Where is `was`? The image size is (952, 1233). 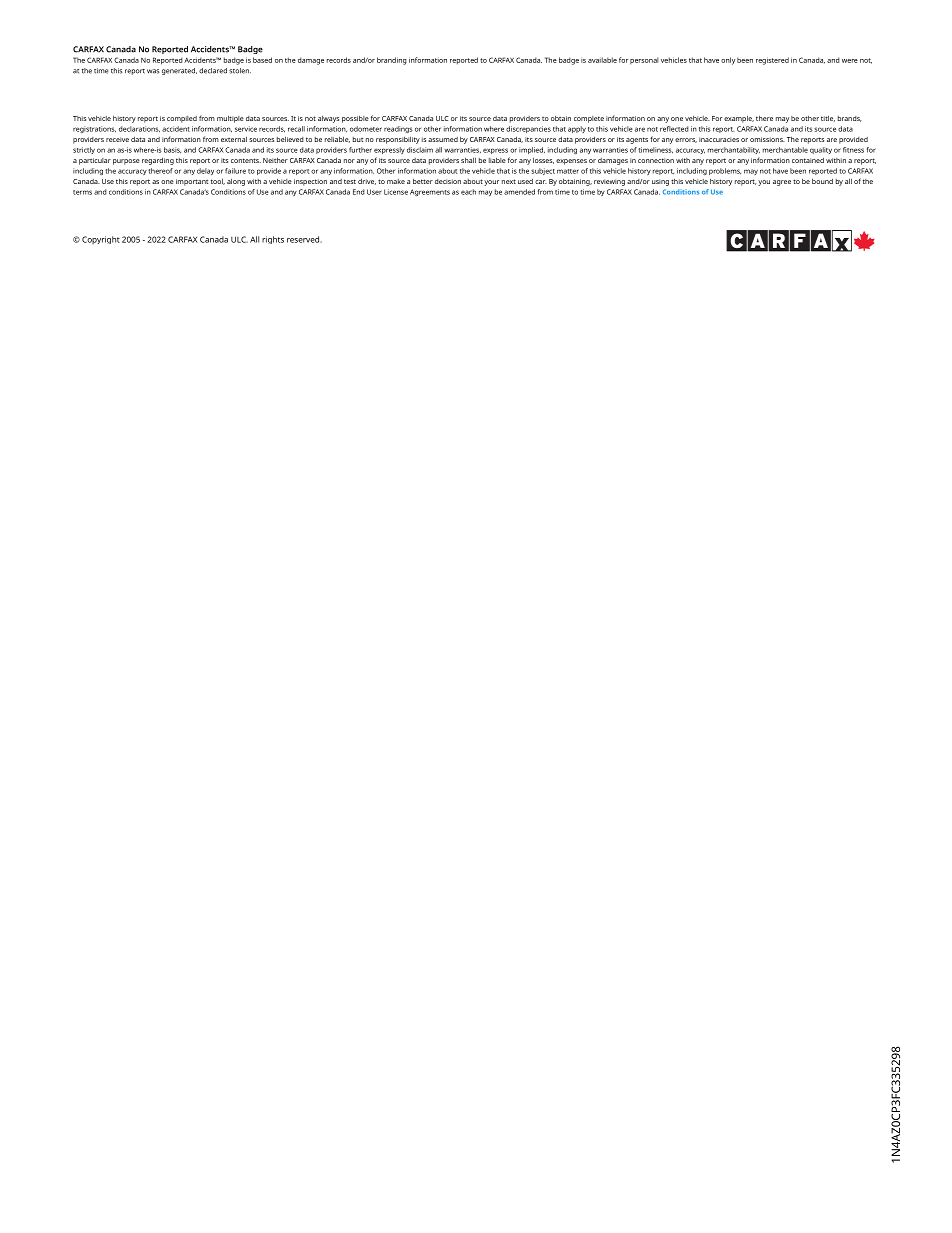 was is located at coordinates (153, 71).
